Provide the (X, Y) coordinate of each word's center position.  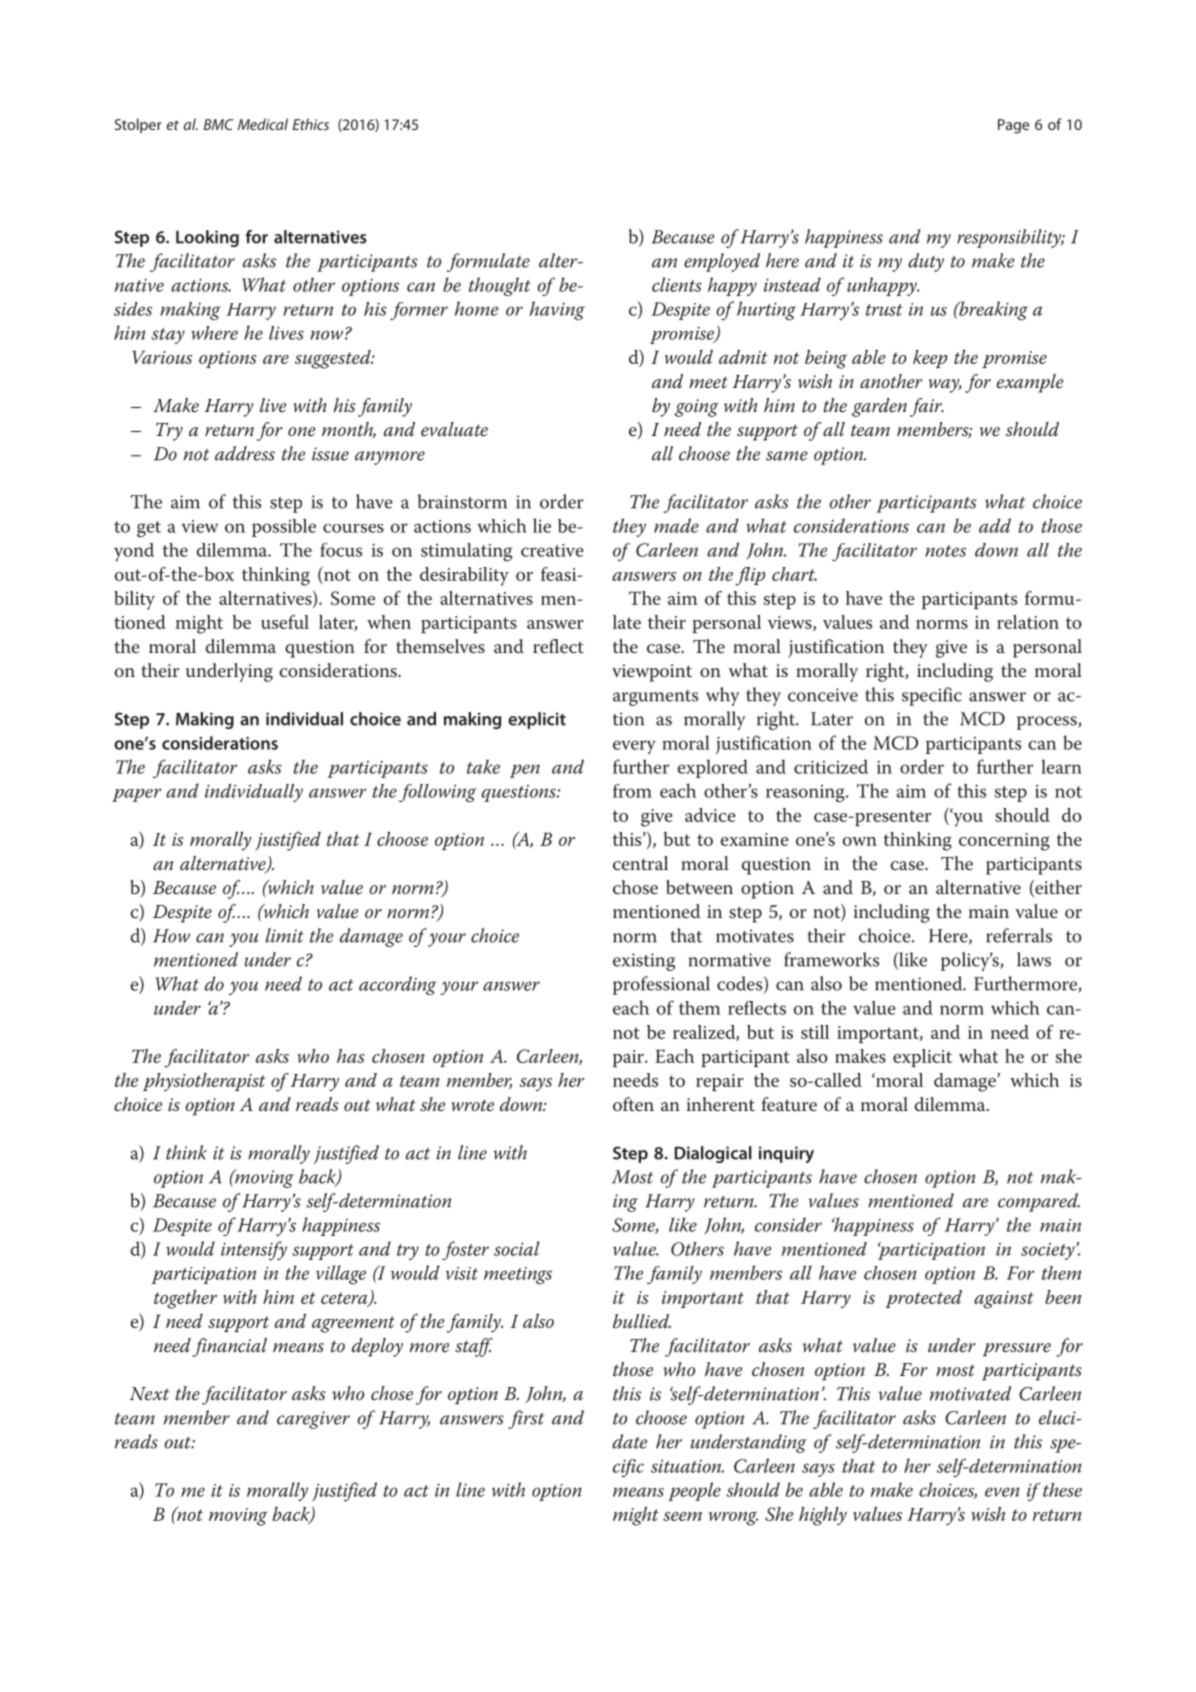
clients (677, 284)
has (351, 1056)
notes (945, 551)
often (633, 1104)
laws (1034, 959)
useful (285, 622)
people (694, 1491)
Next (149, 1394)
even (1002, 1492)
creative (552, 550)
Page (1013, 126)
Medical (263, 124)
